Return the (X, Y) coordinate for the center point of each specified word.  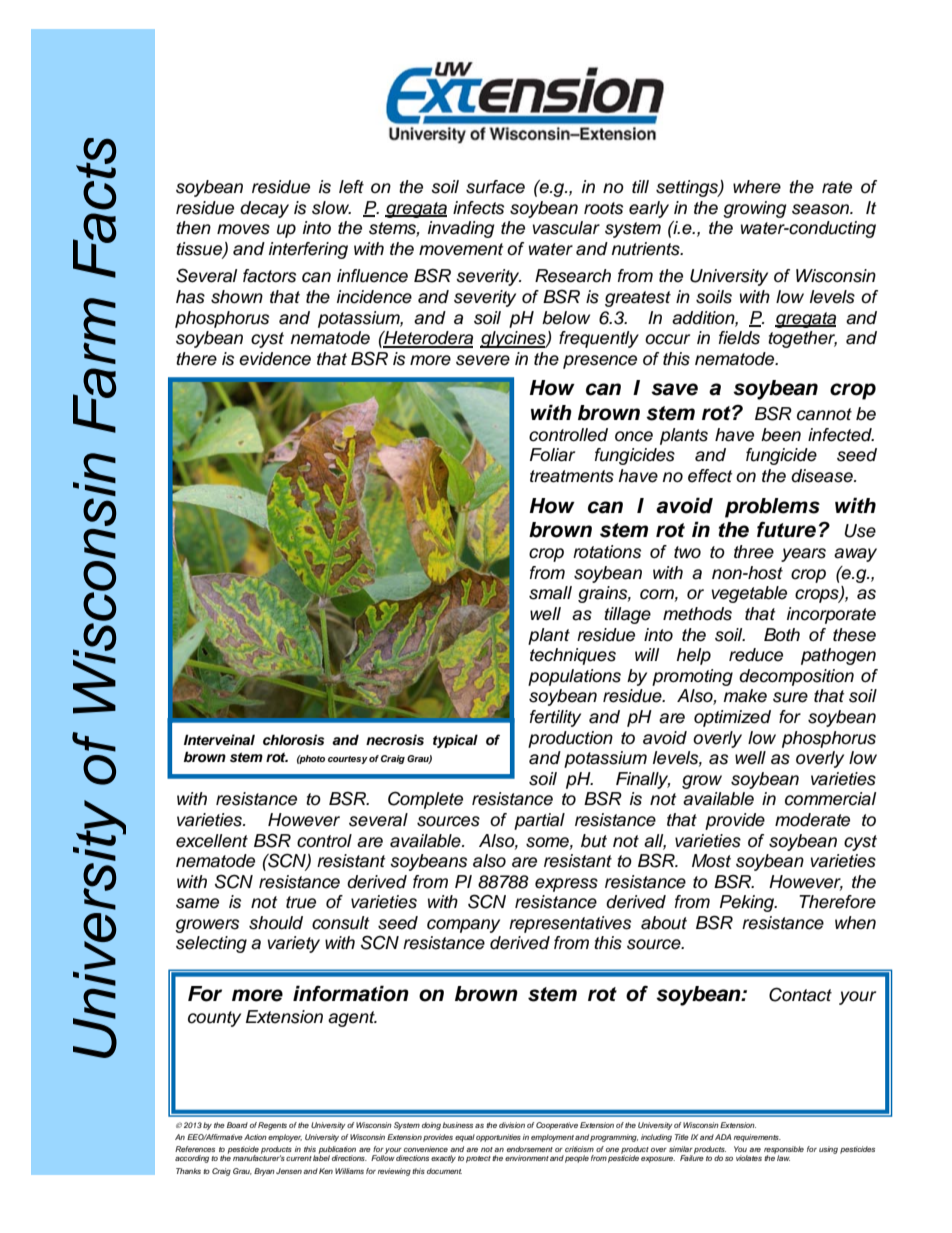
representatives (570, 924)
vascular (566, 228)
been (781, 435)
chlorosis (293, 740)
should (276, 923)
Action (255, 1137)
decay (264, 209)
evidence (275, 359)
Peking (748, 903)
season (822, 209)
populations (574, 677)
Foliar (552, 455)
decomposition (796, 677)
